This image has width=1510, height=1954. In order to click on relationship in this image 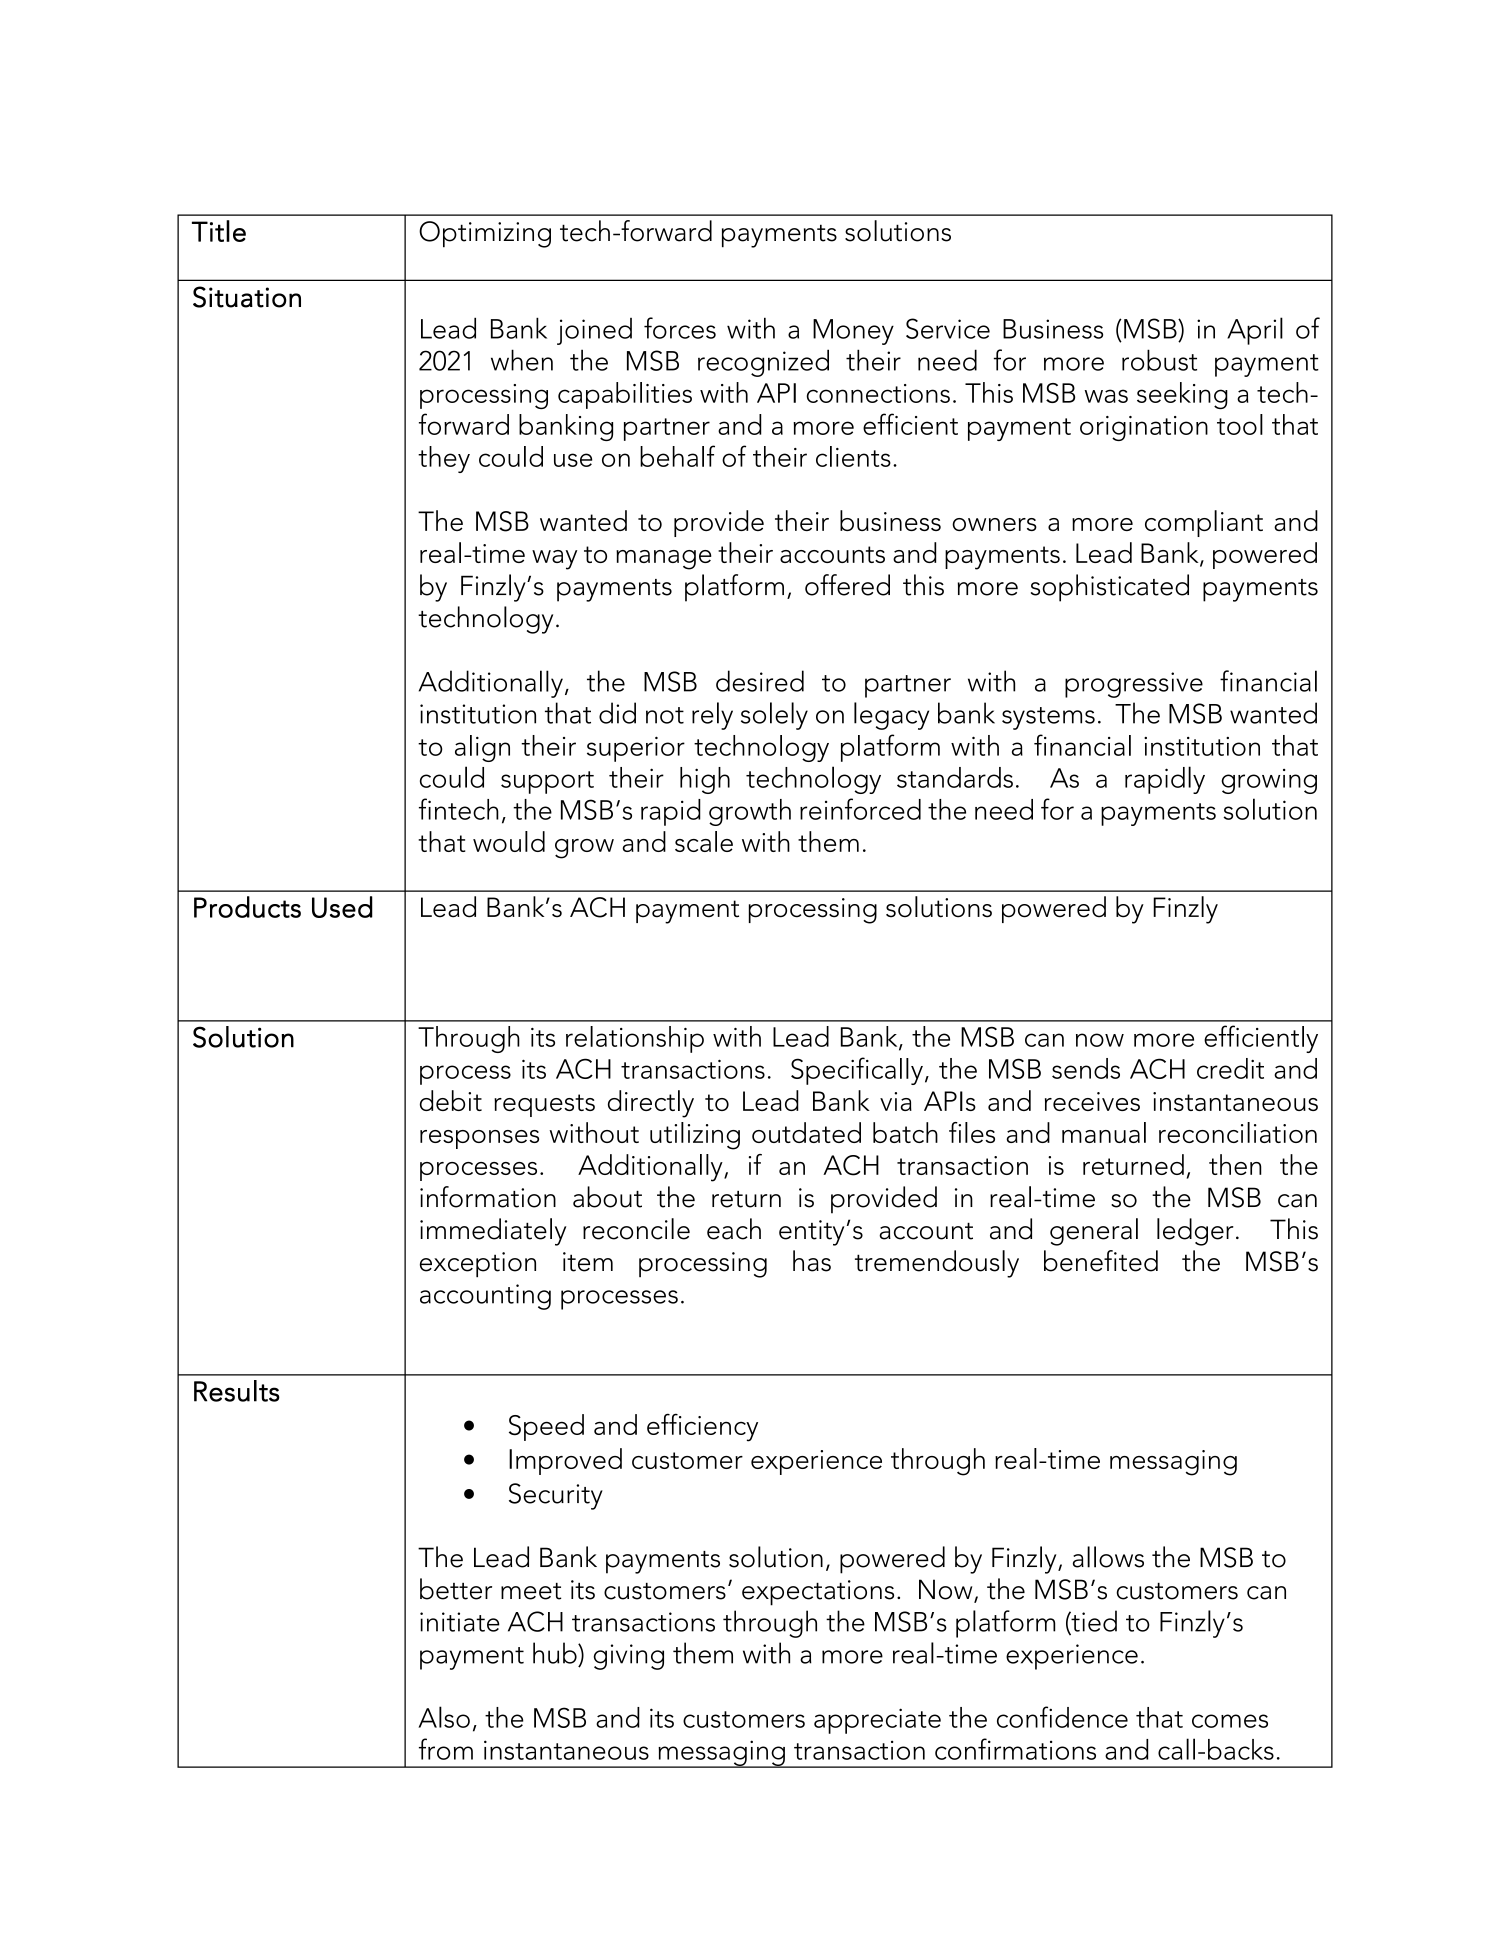, I will do `click(635, 1039)`.
